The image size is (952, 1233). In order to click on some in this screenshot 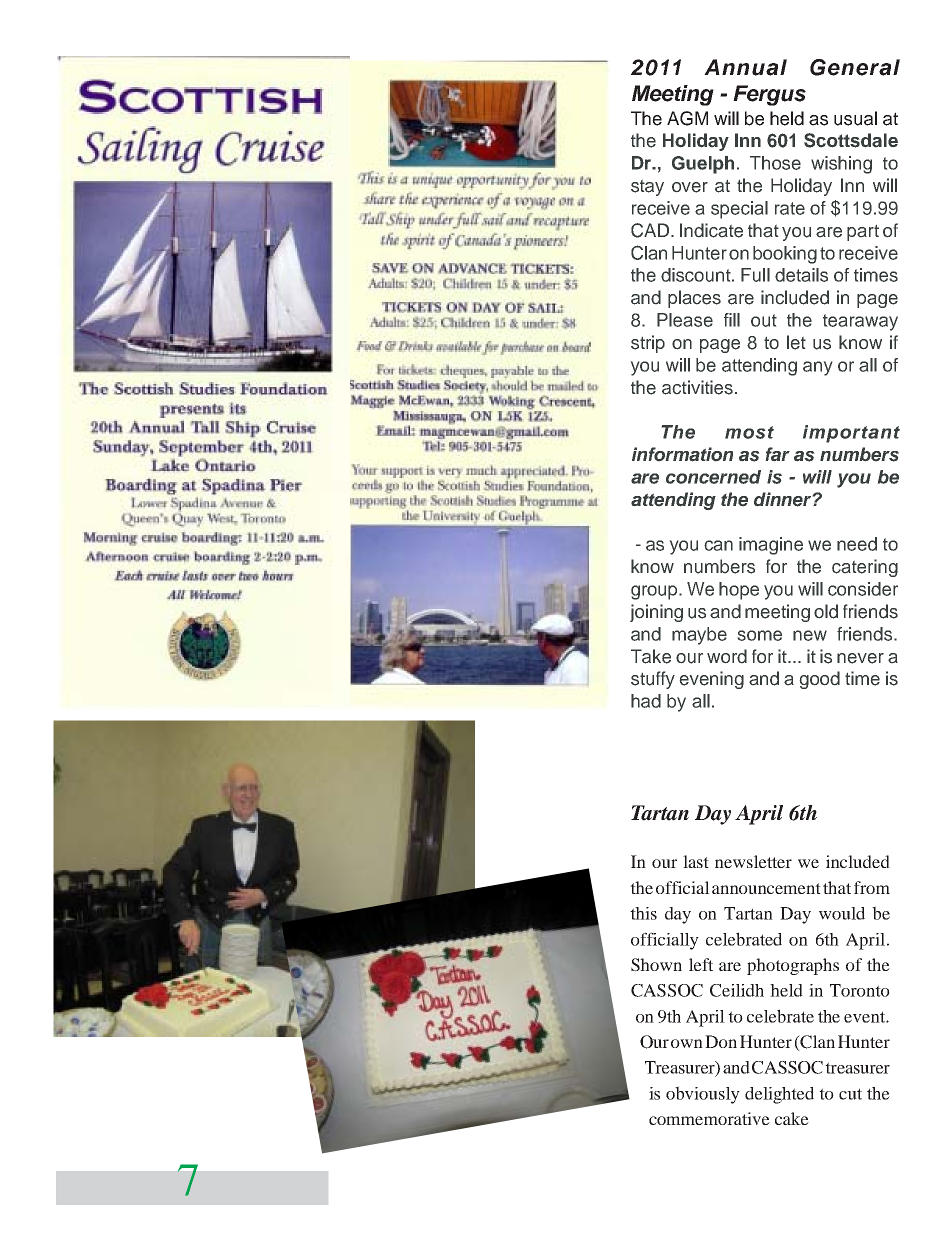, I will do `click(760, 635)`.
